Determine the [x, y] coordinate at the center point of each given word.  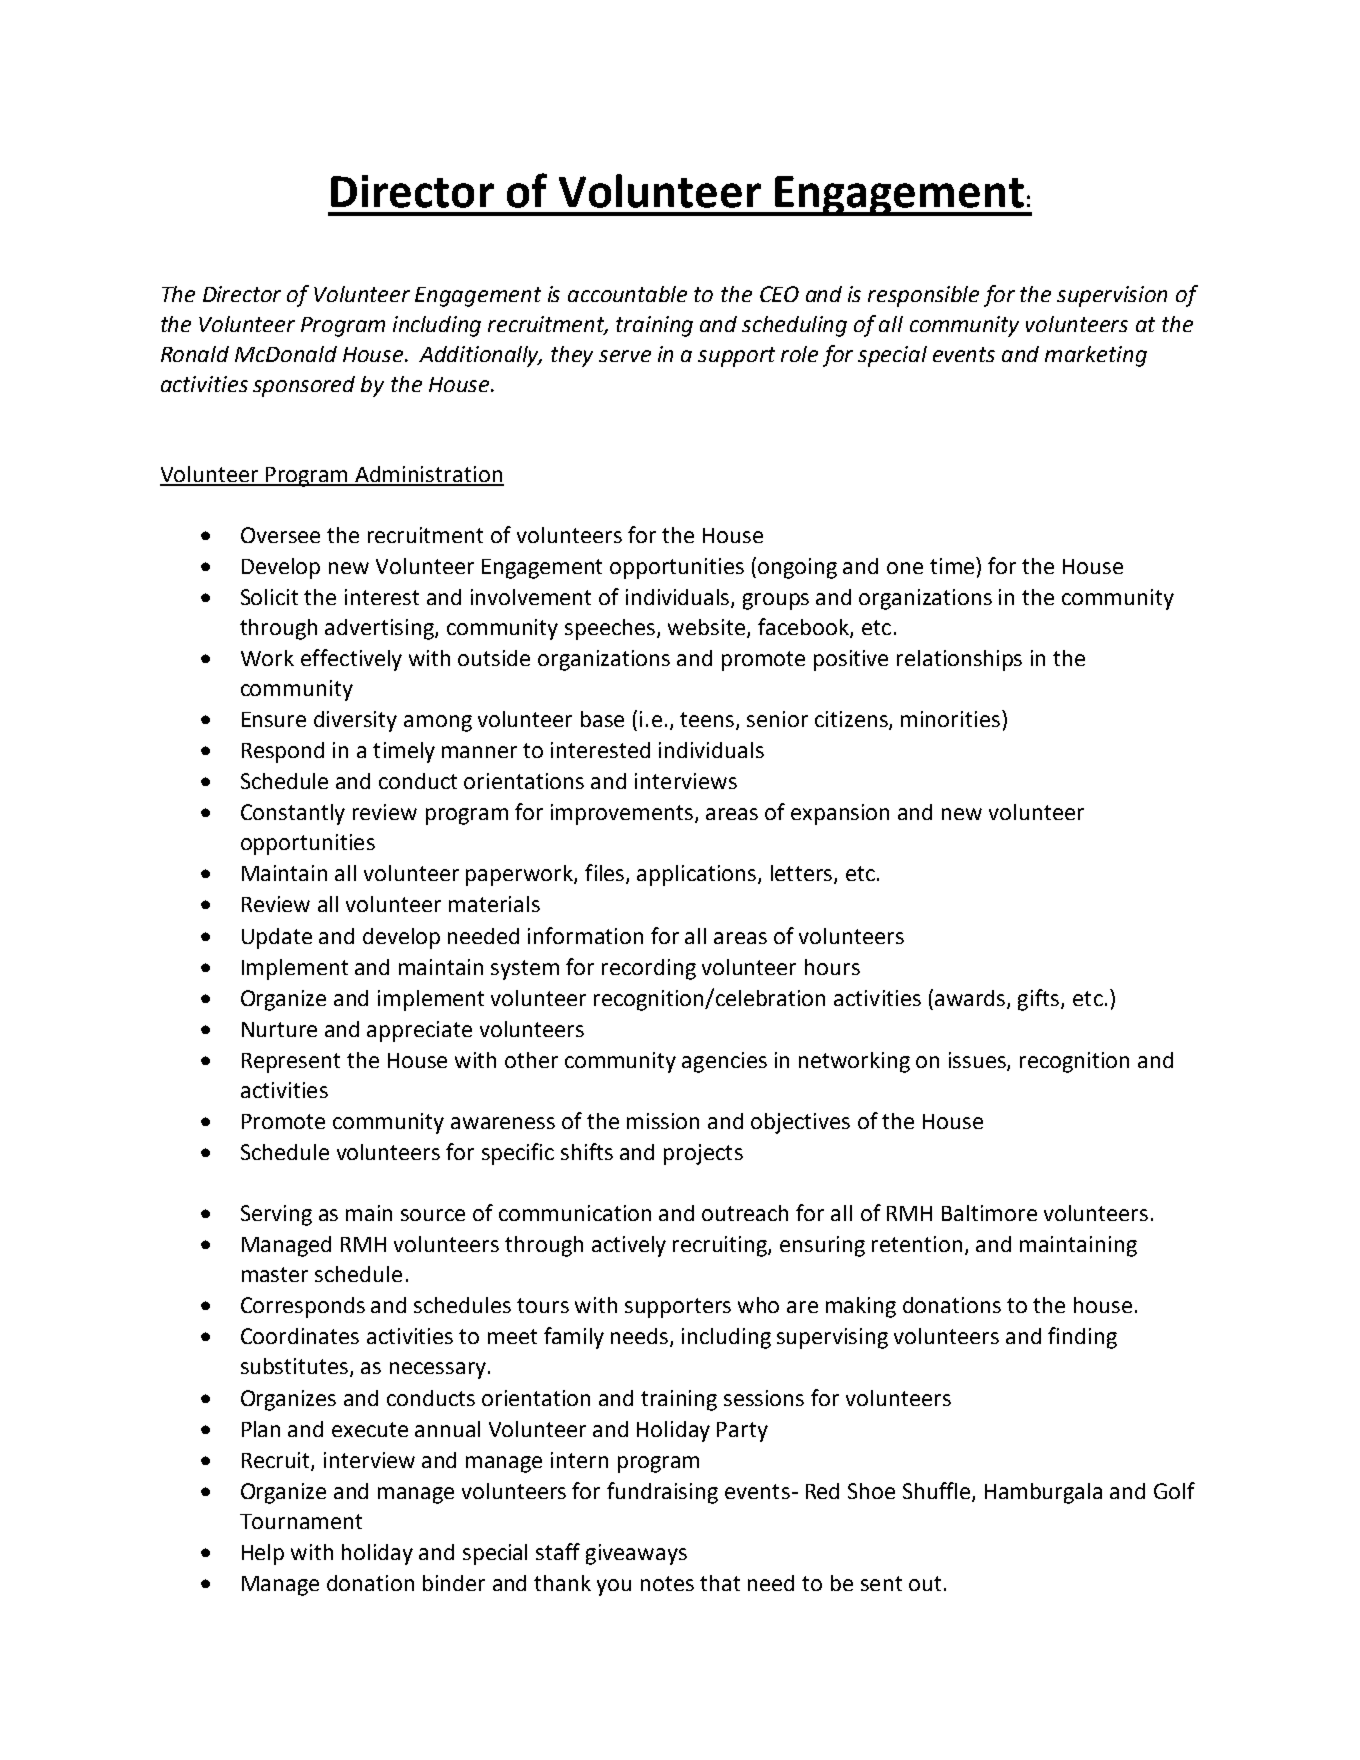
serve [625, 356]
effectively [351, 660]
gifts [1040, 1000]
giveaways [636, 1554]
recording [649, 969]
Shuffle [938, 1492]
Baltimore [989, 1213]
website [708, 628]
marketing [1096, 356]
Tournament [301, 1521]
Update [277, 938]
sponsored [304, 386]
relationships [959, 660]
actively [629, 1246]
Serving [276, 1215]
